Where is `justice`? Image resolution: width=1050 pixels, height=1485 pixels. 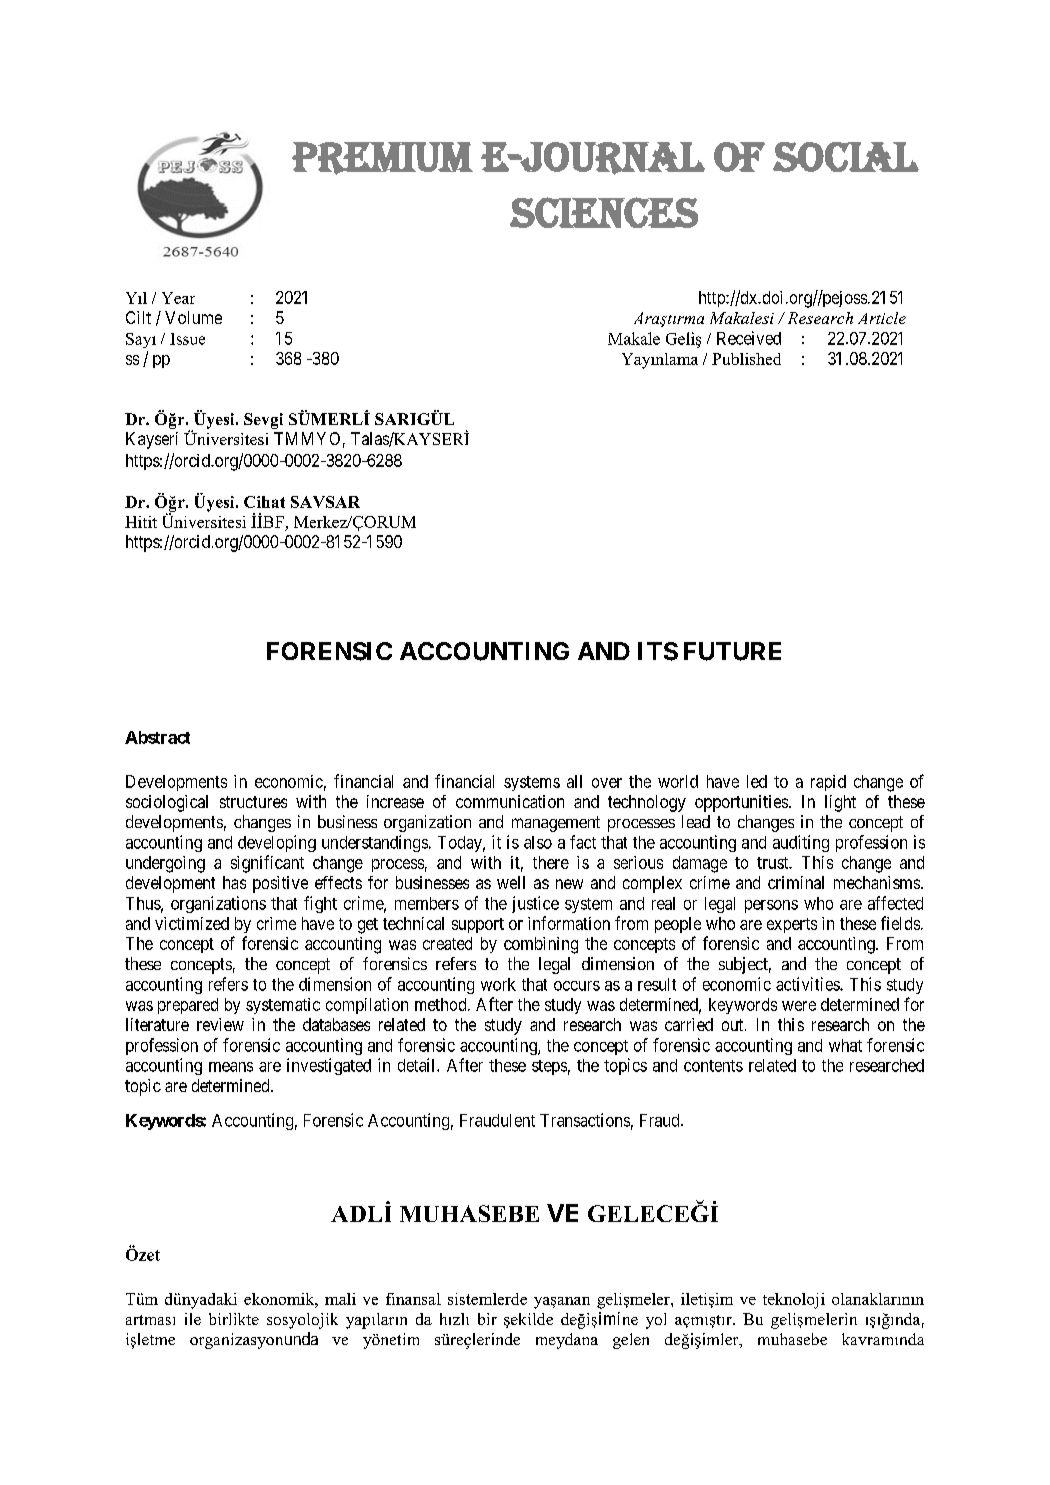 justice is located at coordinates (535, 904).
